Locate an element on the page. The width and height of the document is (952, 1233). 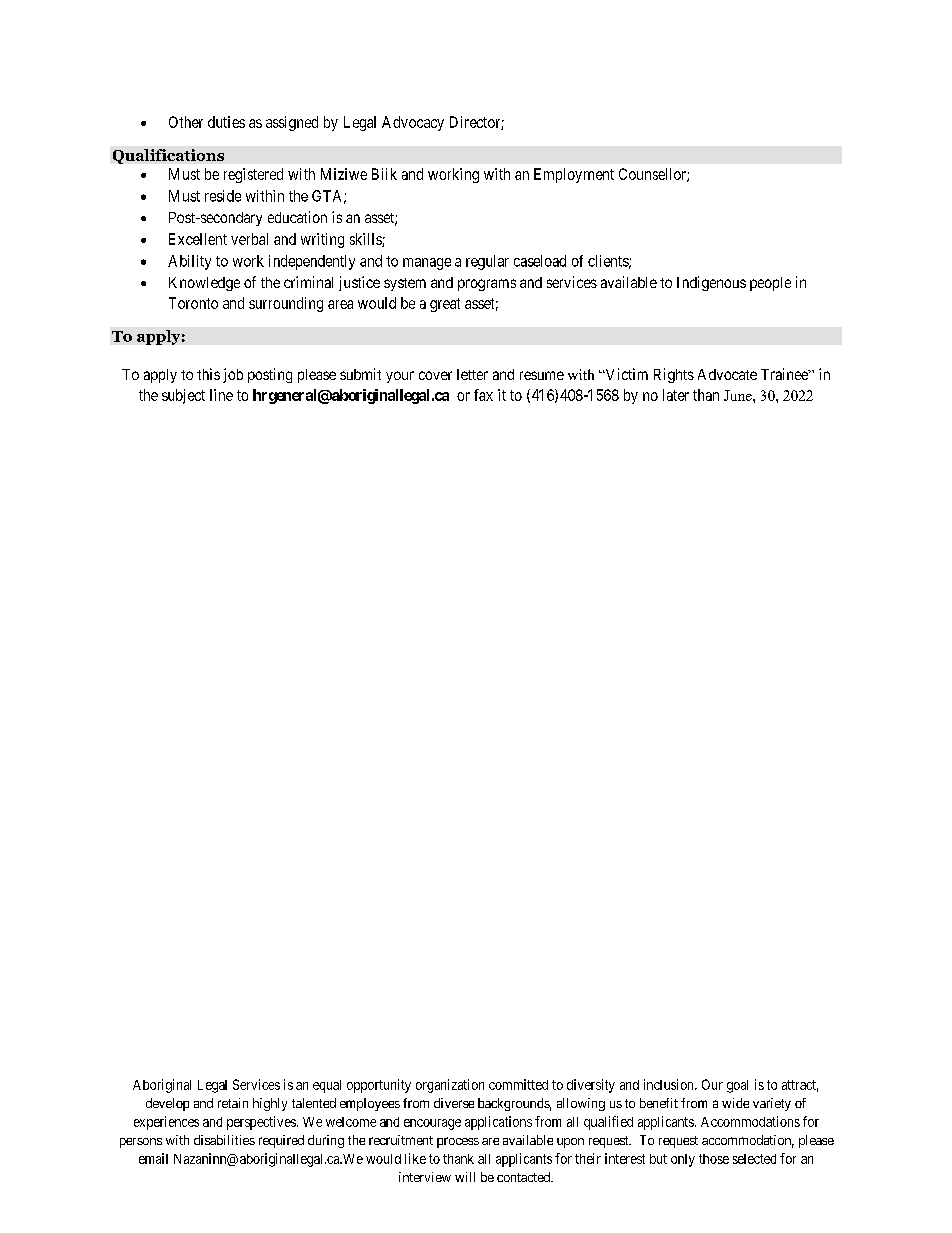
cover is located at coordinates (435, 375).
